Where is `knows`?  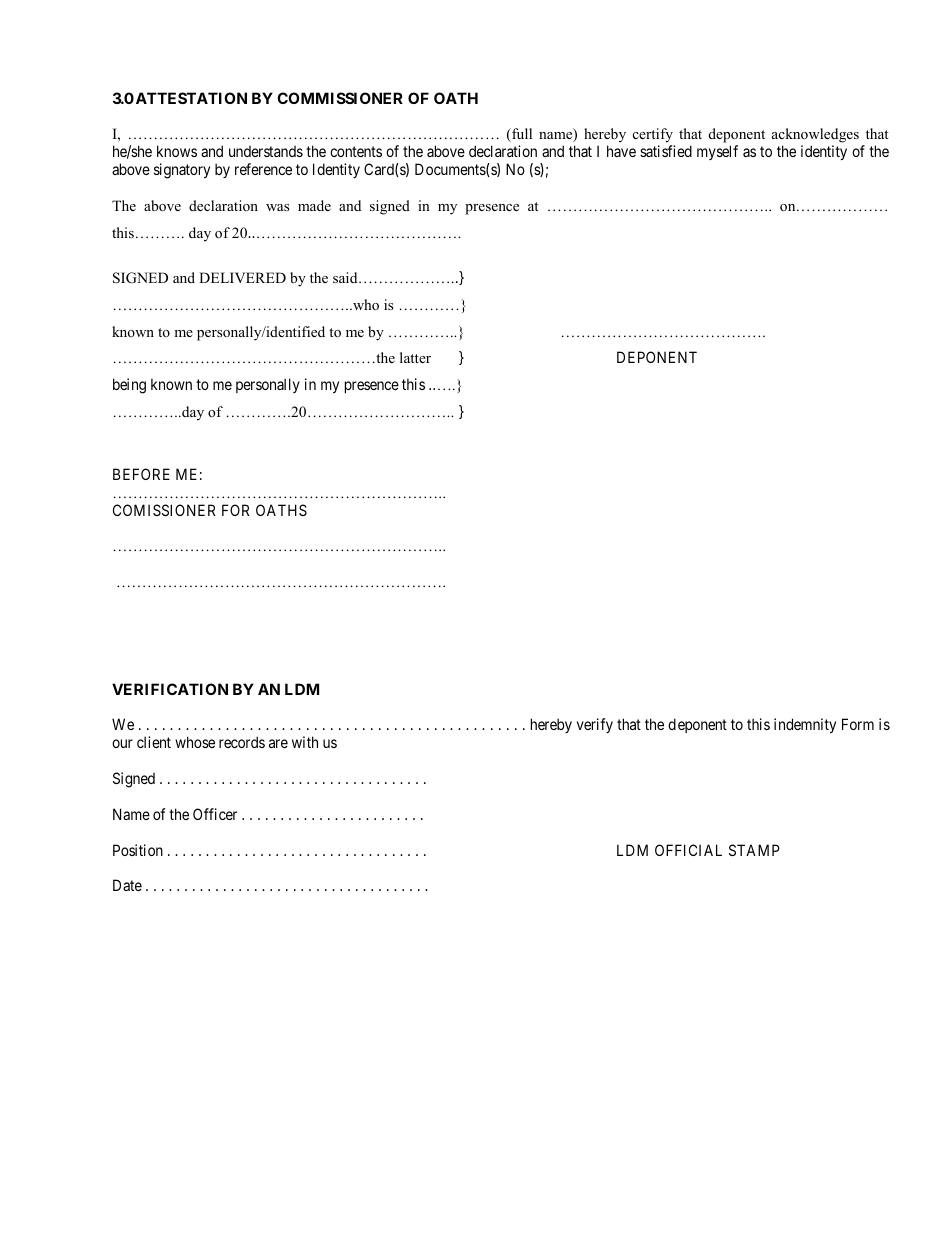 knows is located at coordinates (177, 151).
